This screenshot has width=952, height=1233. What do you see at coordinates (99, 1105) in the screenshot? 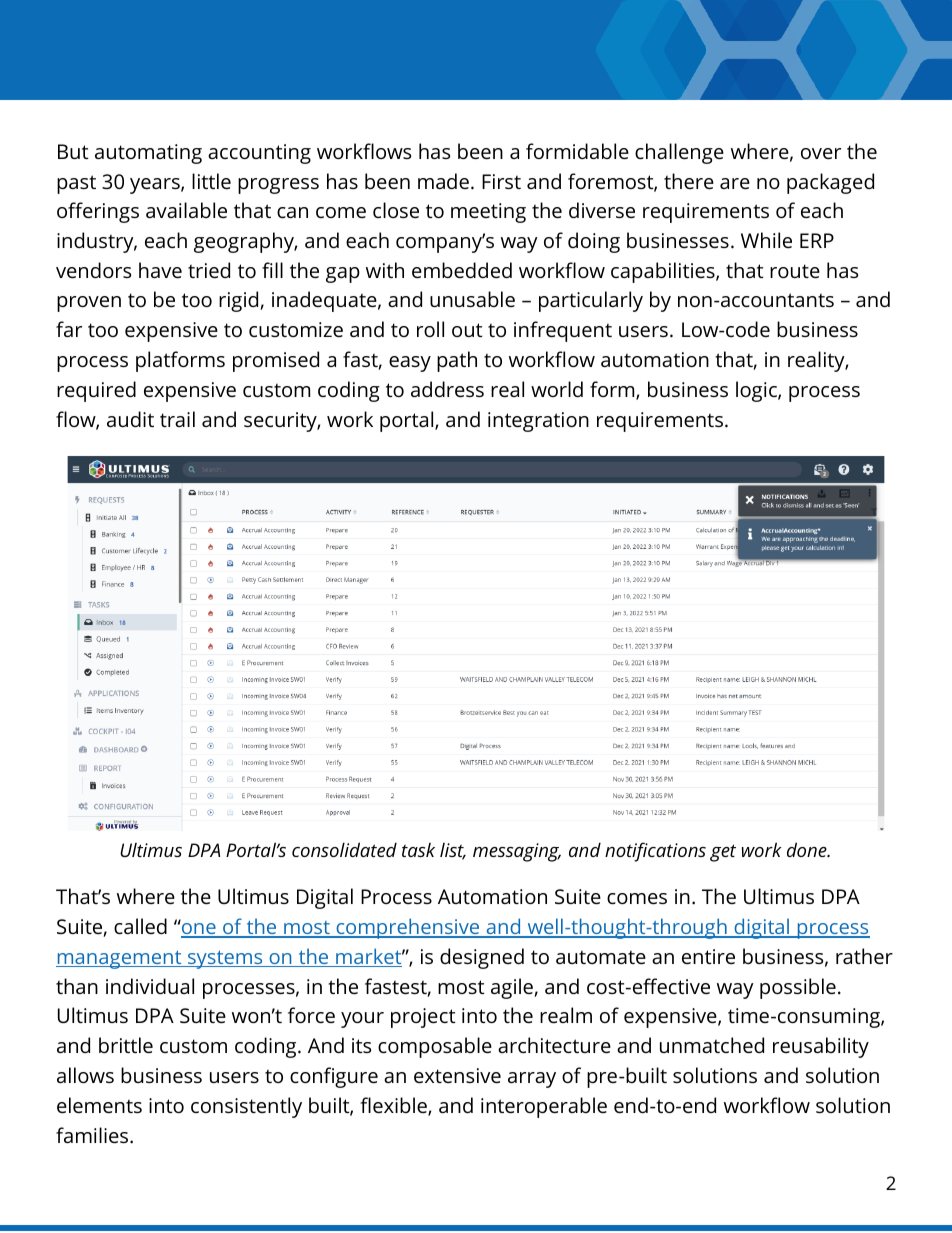
I see `elements` at bounding box center [99, 1105].
